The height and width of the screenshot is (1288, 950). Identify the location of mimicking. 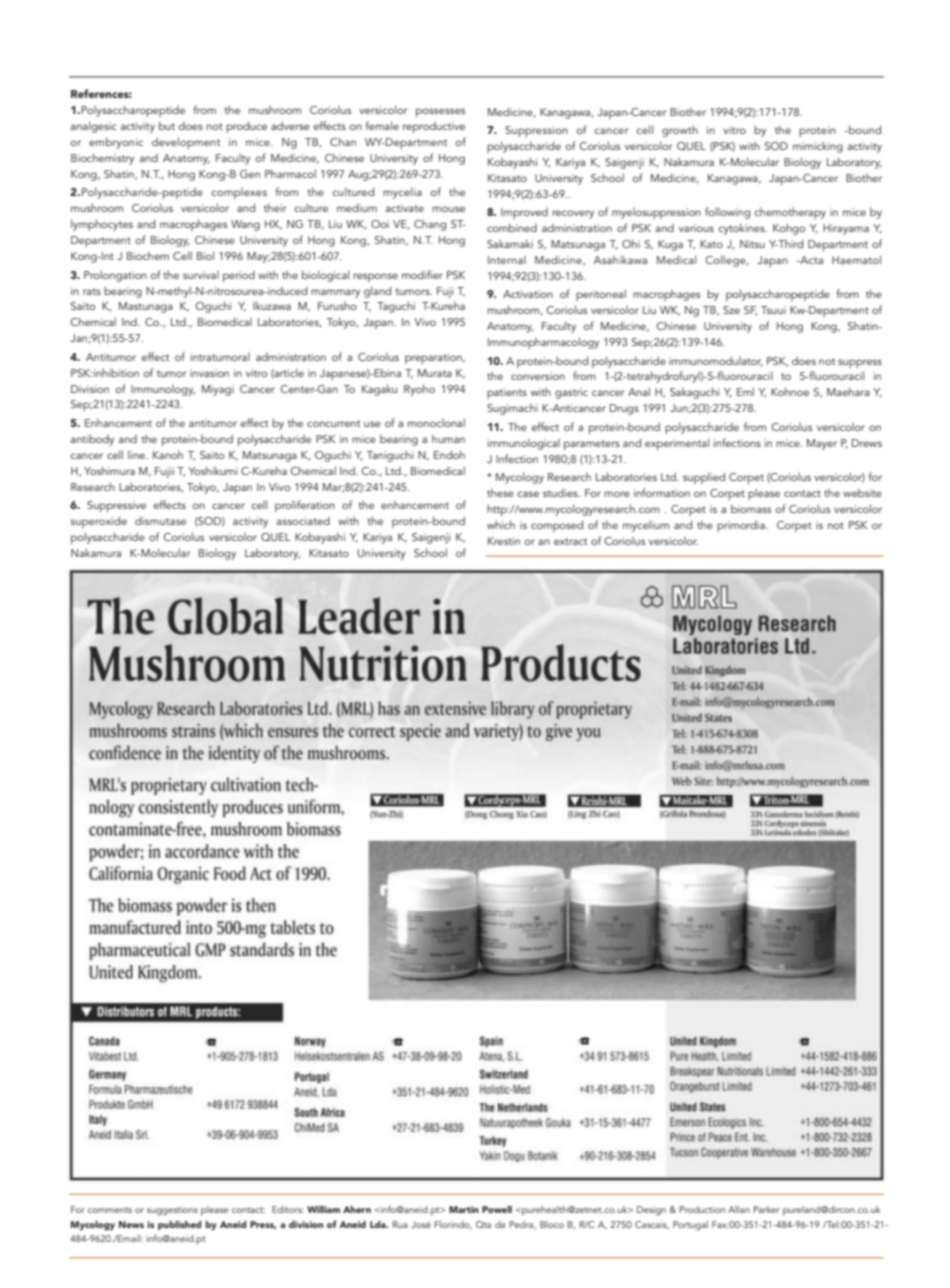
(818, 147).
